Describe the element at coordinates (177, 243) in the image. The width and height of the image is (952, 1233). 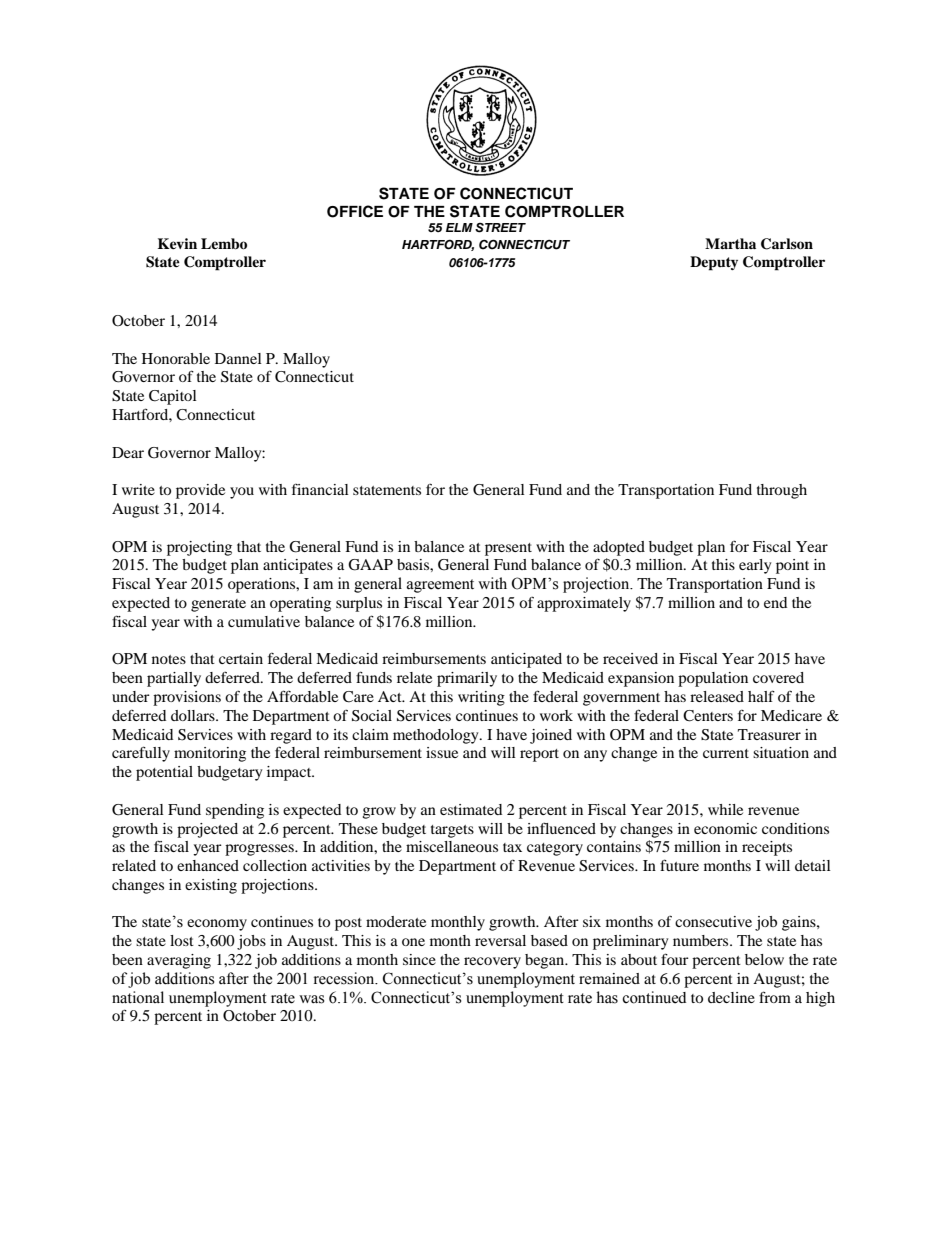
I see `Kevin` at that location.
